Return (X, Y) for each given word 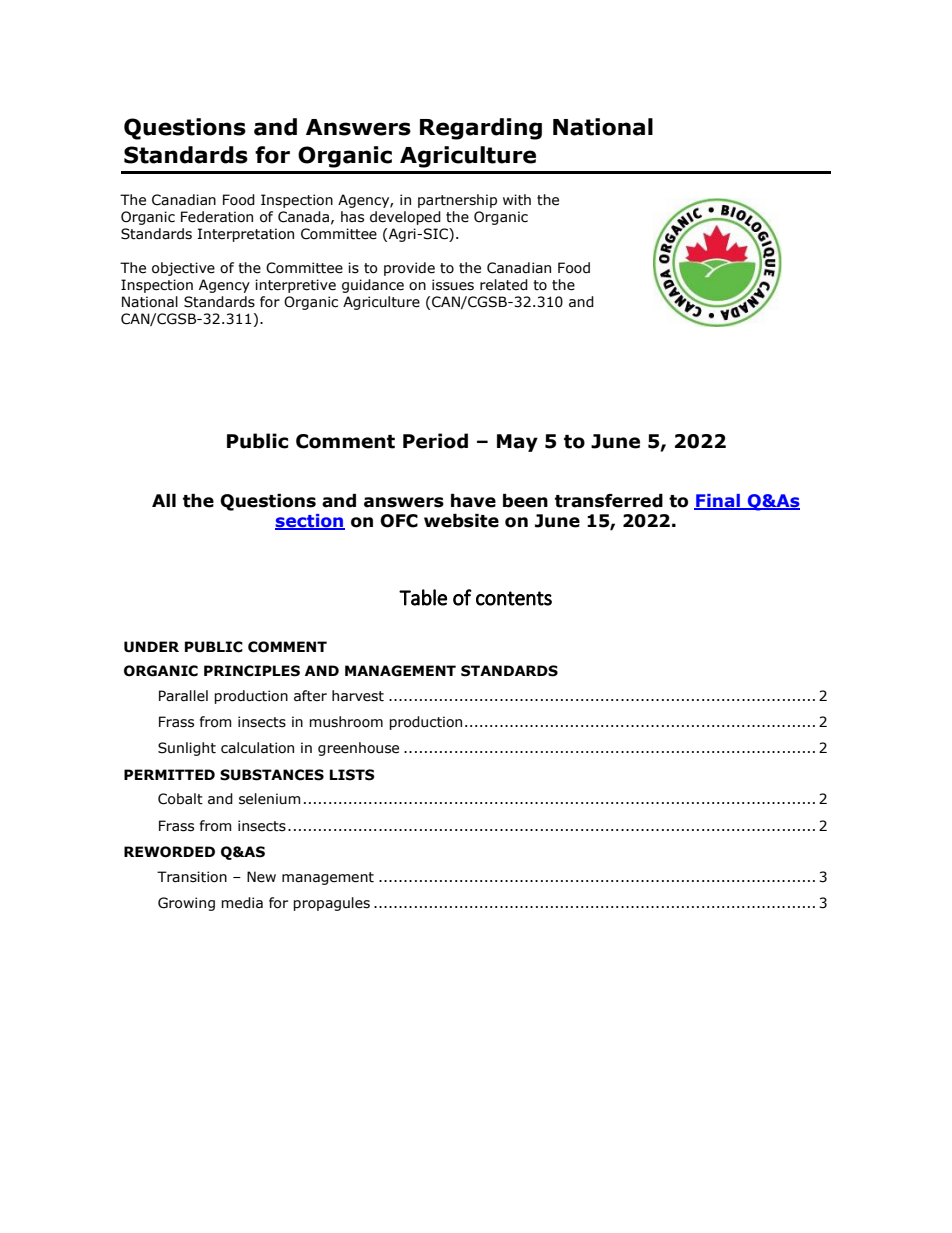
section (310, 522)
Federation (217, 217)
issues (453, 285)
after (310, 696)
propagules (331, 904)
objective (183, 269)
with (517, 200)
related (504, 285)
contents (514, 598)
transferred (609, 501)
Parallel (183, 696)
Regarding (481, 129)
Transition (192, 877)
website (461, 521)
